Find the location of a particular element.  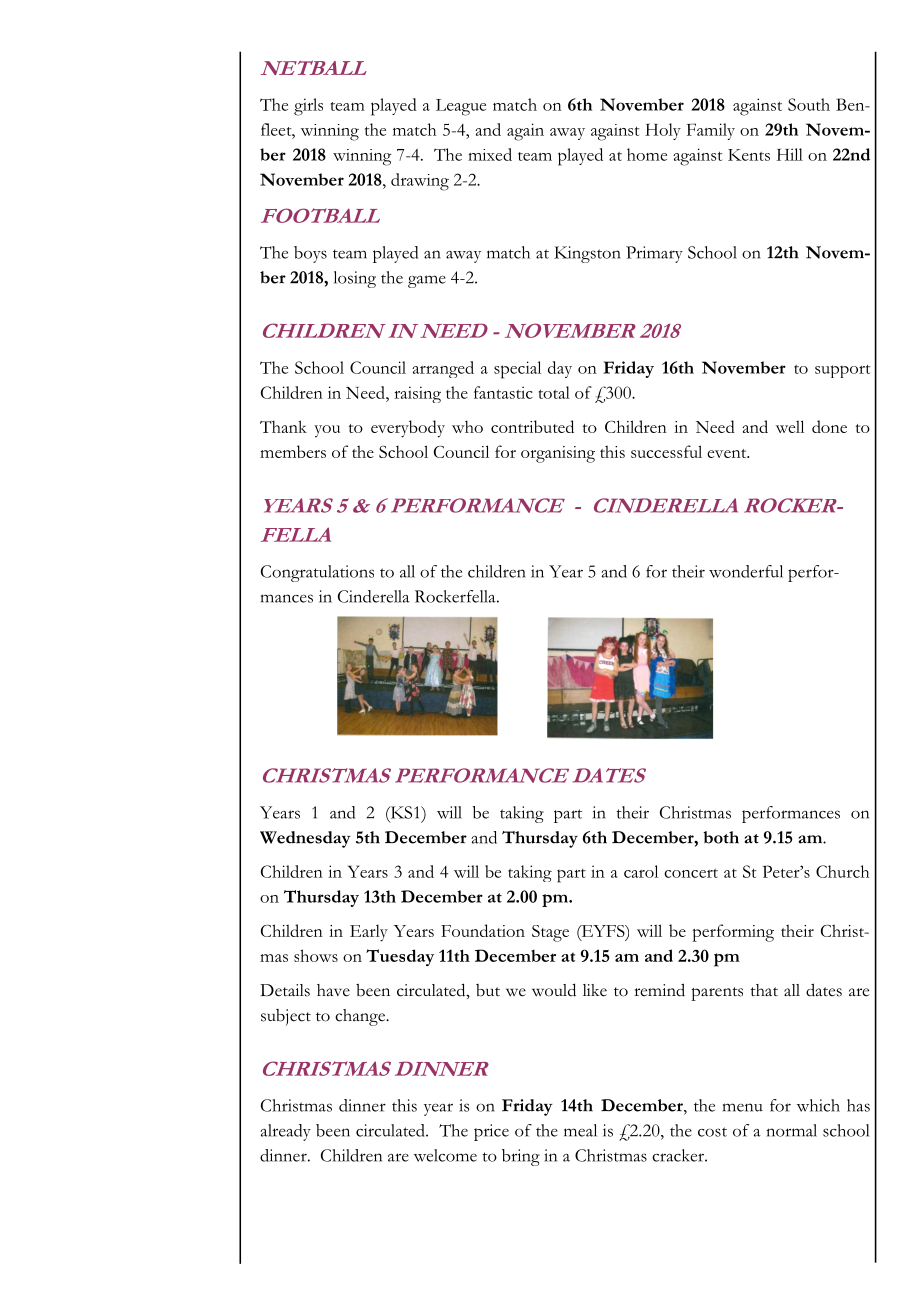

girls is located at coordinates (308, 107).
